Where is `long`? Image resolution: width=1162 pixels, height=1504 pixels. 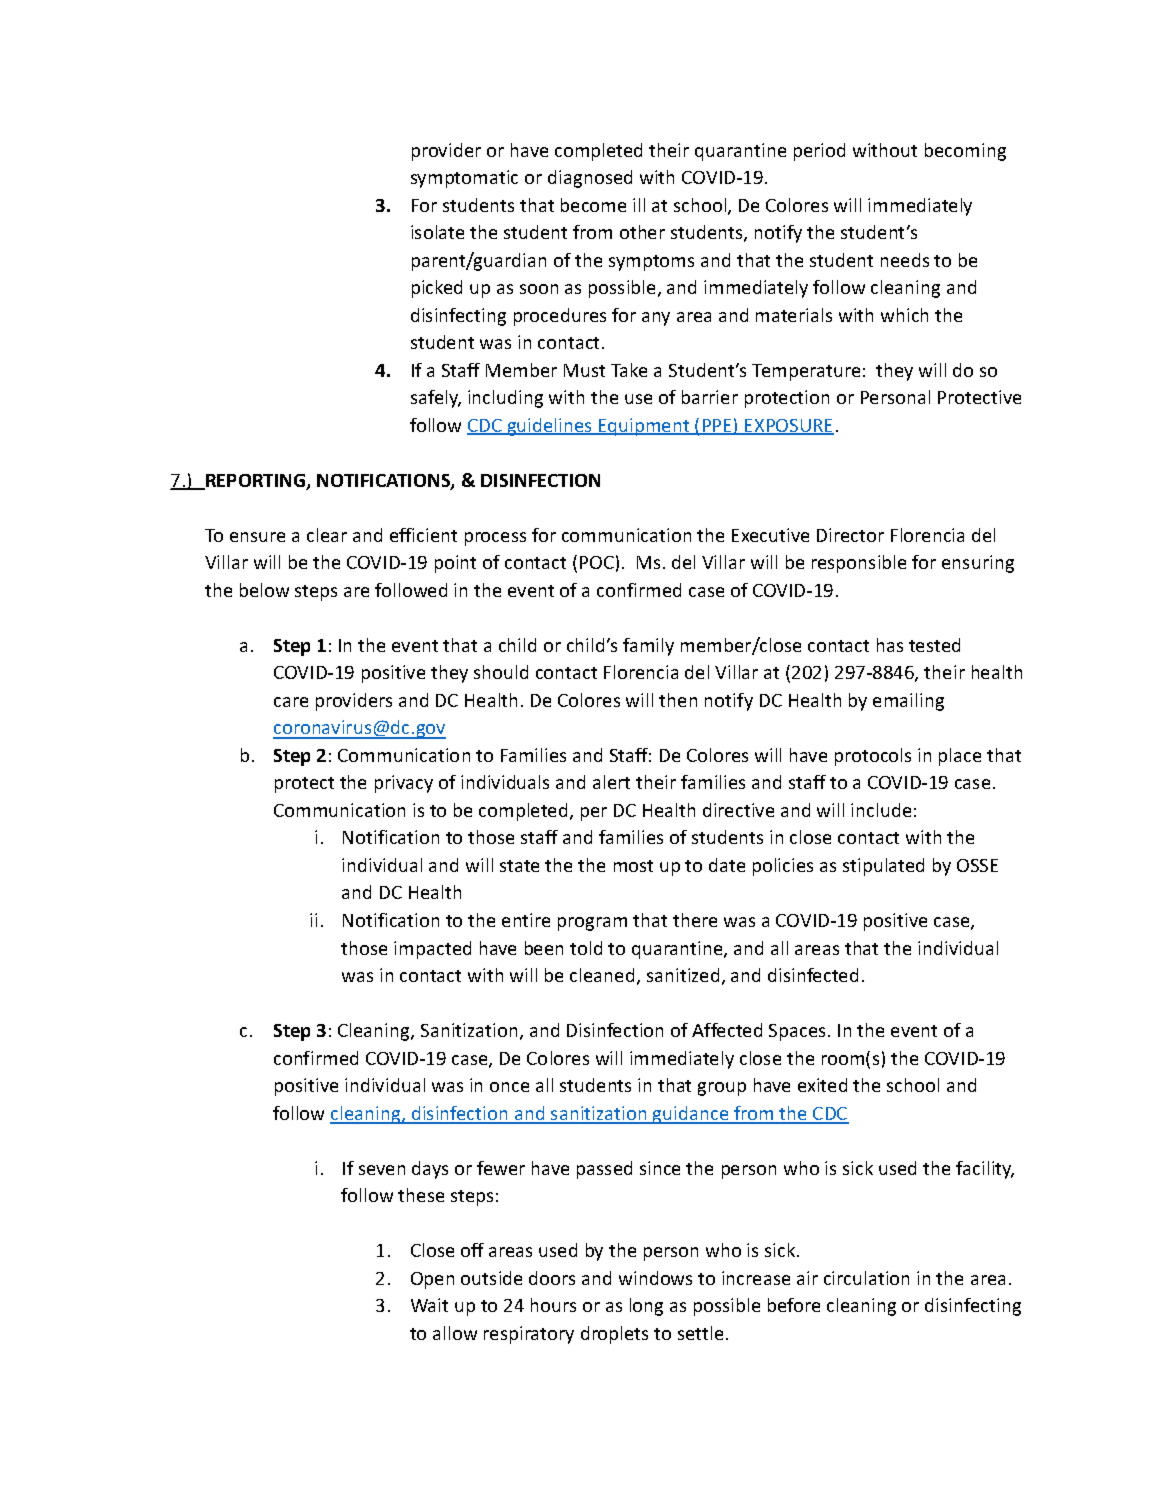
long is located at coordinates (646, 1307).
